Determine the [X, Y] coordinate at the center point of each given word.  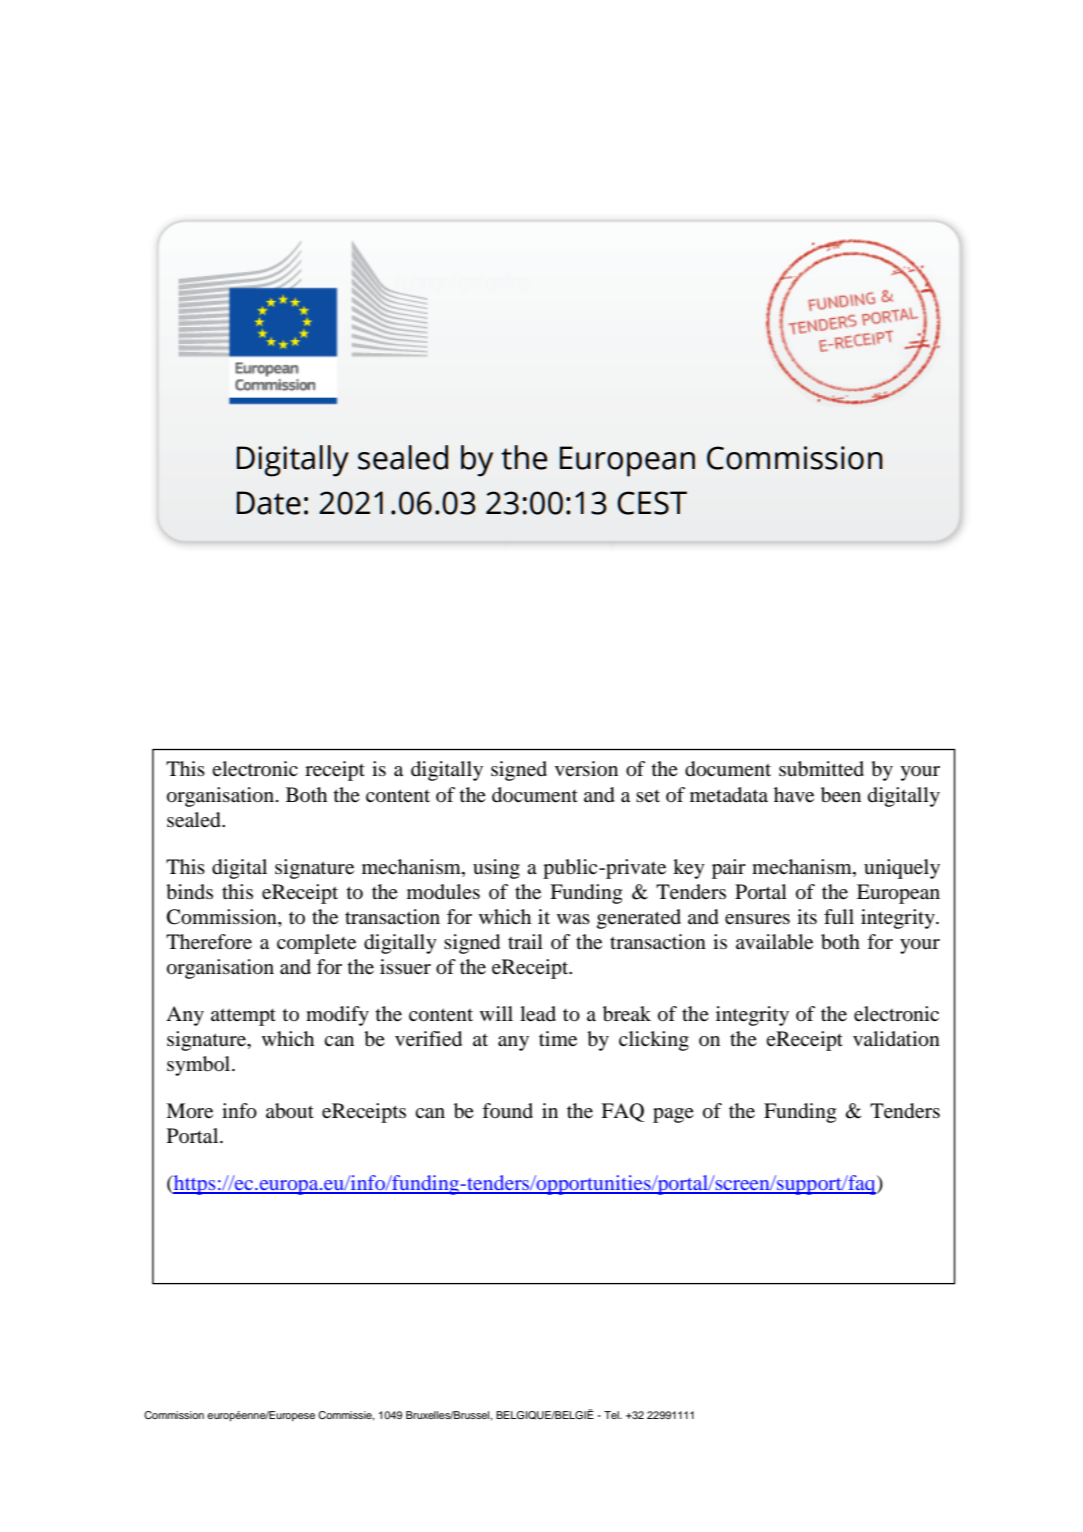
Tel [612, 1415]
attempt [243, 1017]
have [794, 795]
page [673, 1115]
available [774, 942]
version [586, 768]
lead [538, 1014]
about [290, 1111]
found [507, 1110]
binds [189, 892]
